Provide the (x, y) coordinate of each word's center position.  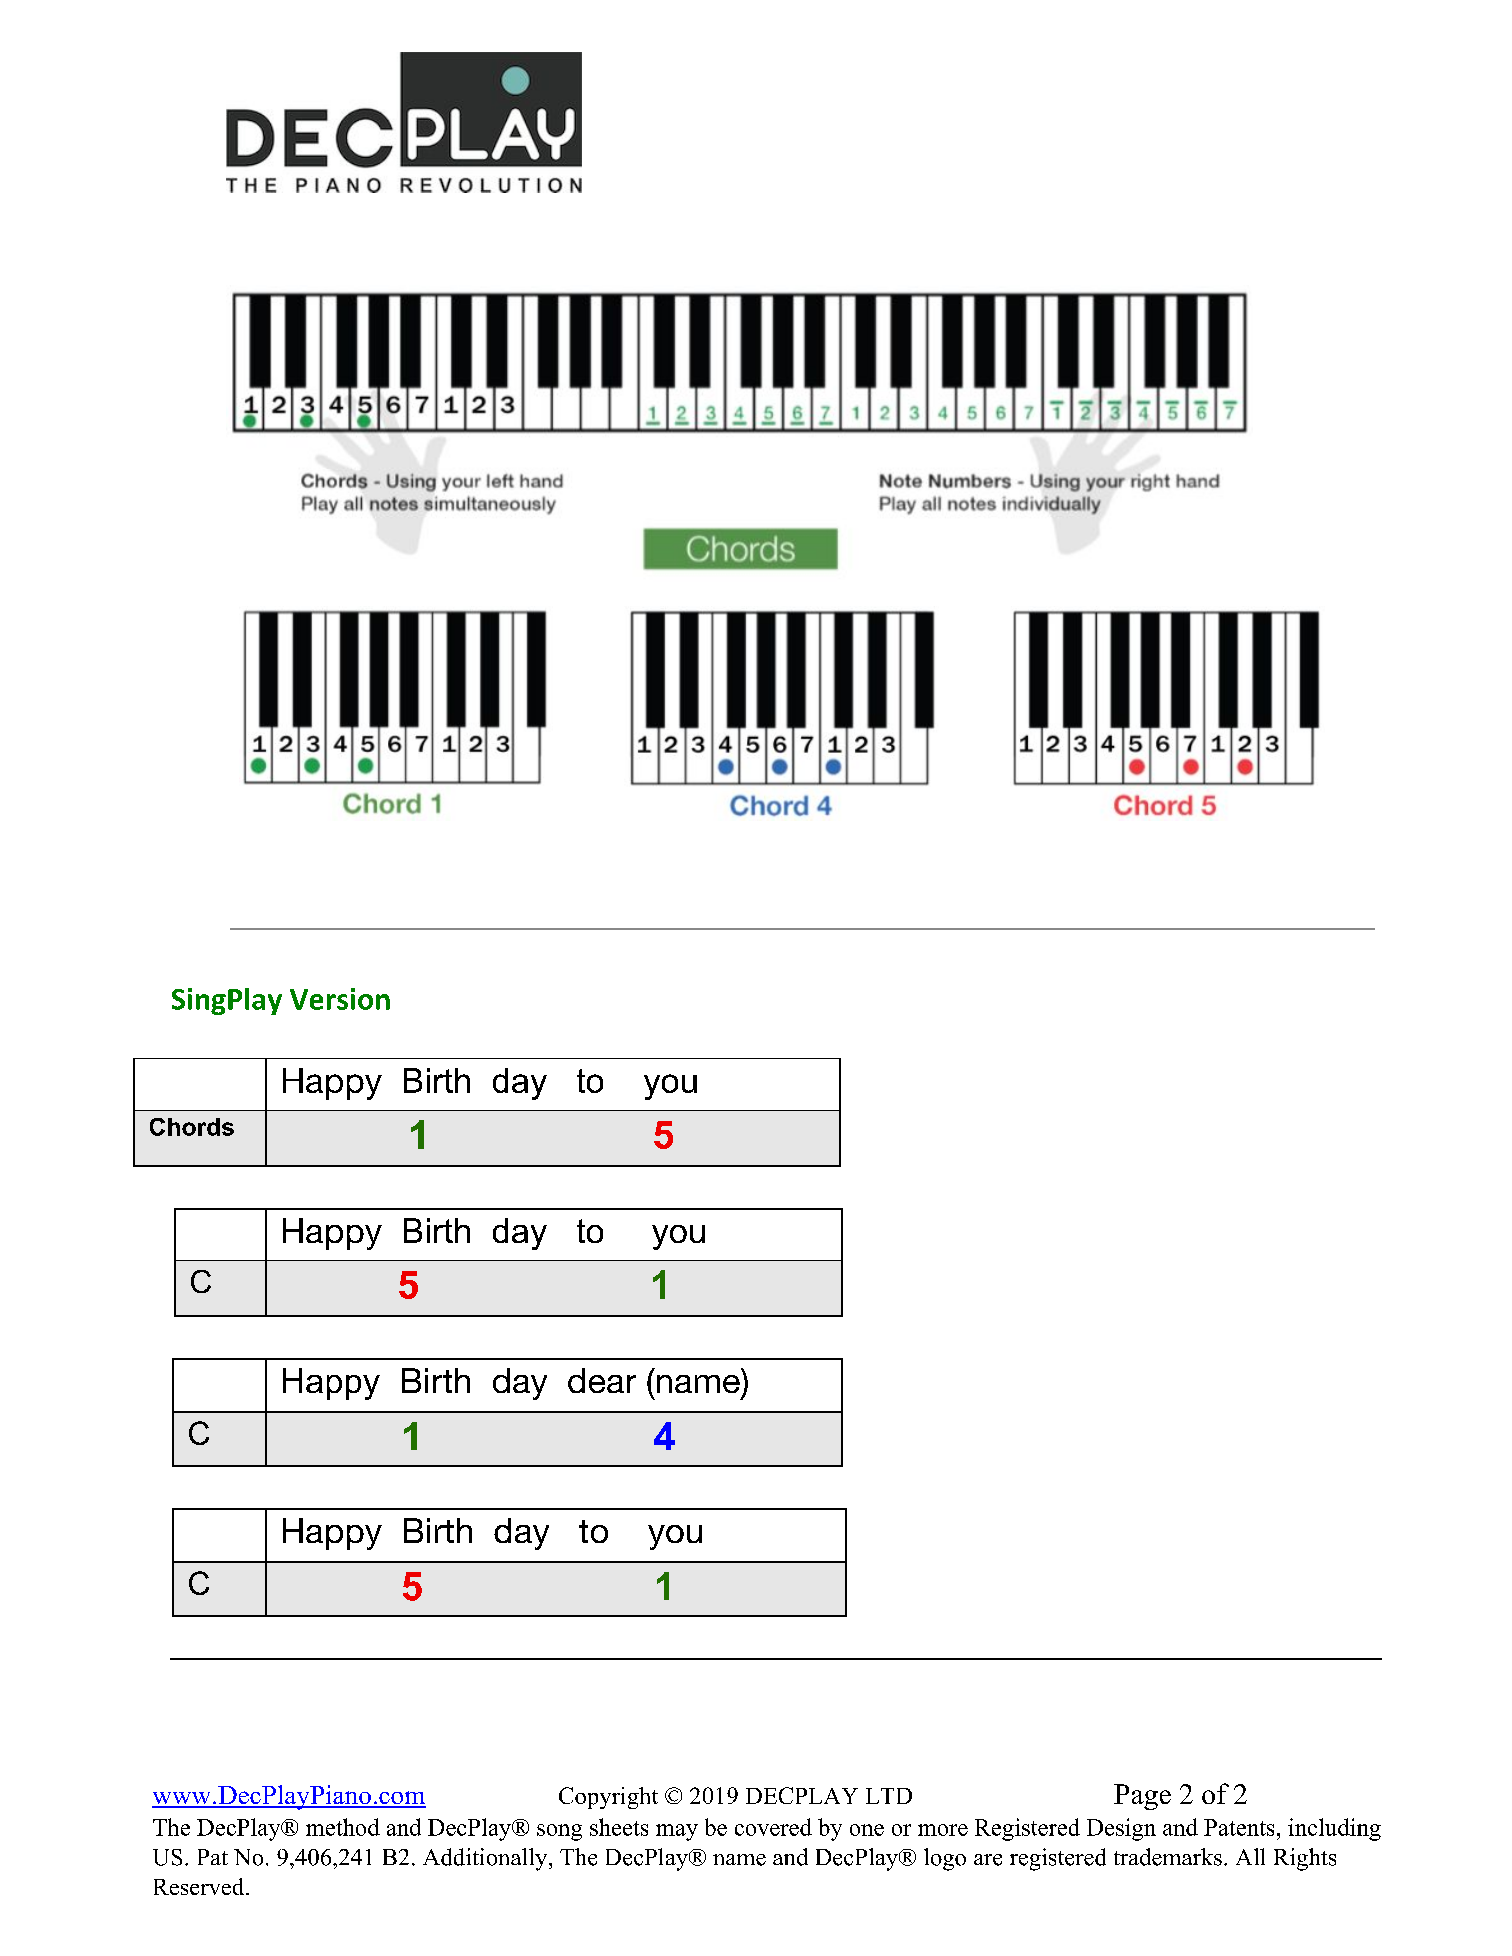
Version (340, 999)
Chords (192, 1127)
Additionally (486, 1859)
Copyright (608, 1798)
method (343, 1827)
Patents (1239, 1827)
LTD (889, 1796)
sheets (619, 1827)
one (867, 1830)
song (559, 1832)
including (1334, 1829)
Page (1142, 1797)
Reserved (200, 1886)
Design (1121, 1829)
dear (602, 1380)
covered (773, 1827)
